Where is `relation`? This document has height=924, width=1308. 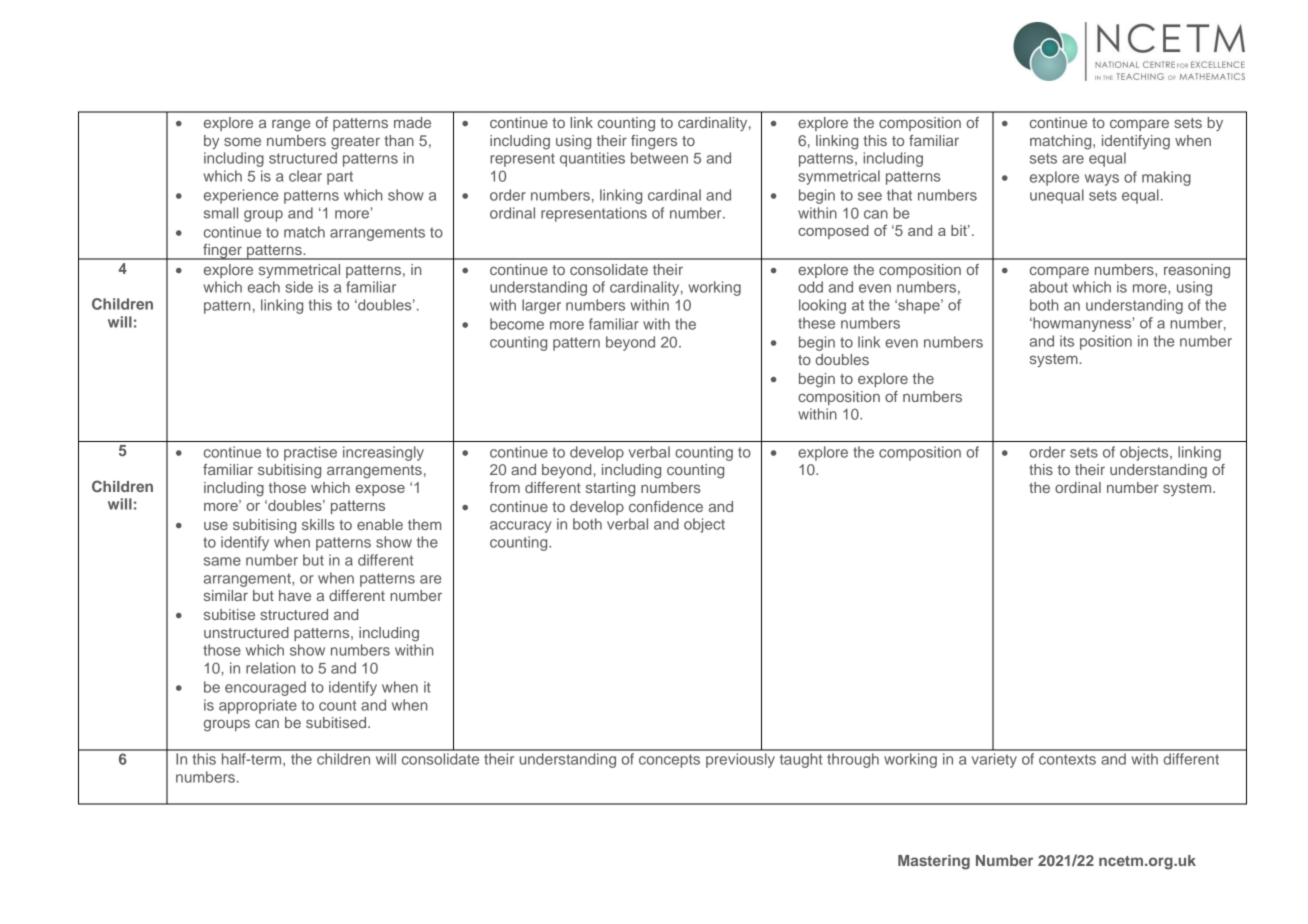 relation is located at coordinates (270, 668).
